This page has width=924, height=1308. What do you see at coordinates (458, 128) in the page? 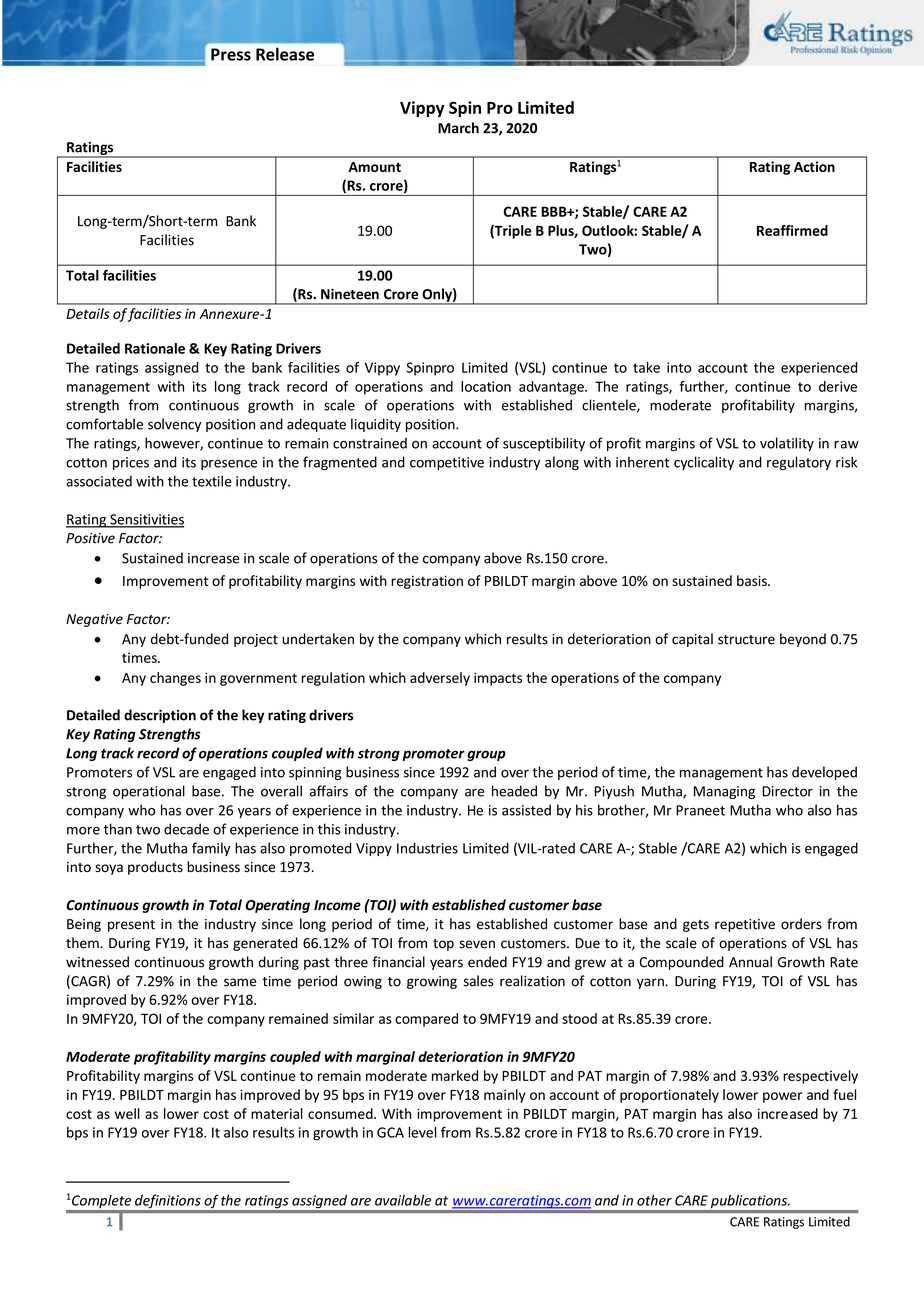
I see `March` at bounding box center [458, 128].
